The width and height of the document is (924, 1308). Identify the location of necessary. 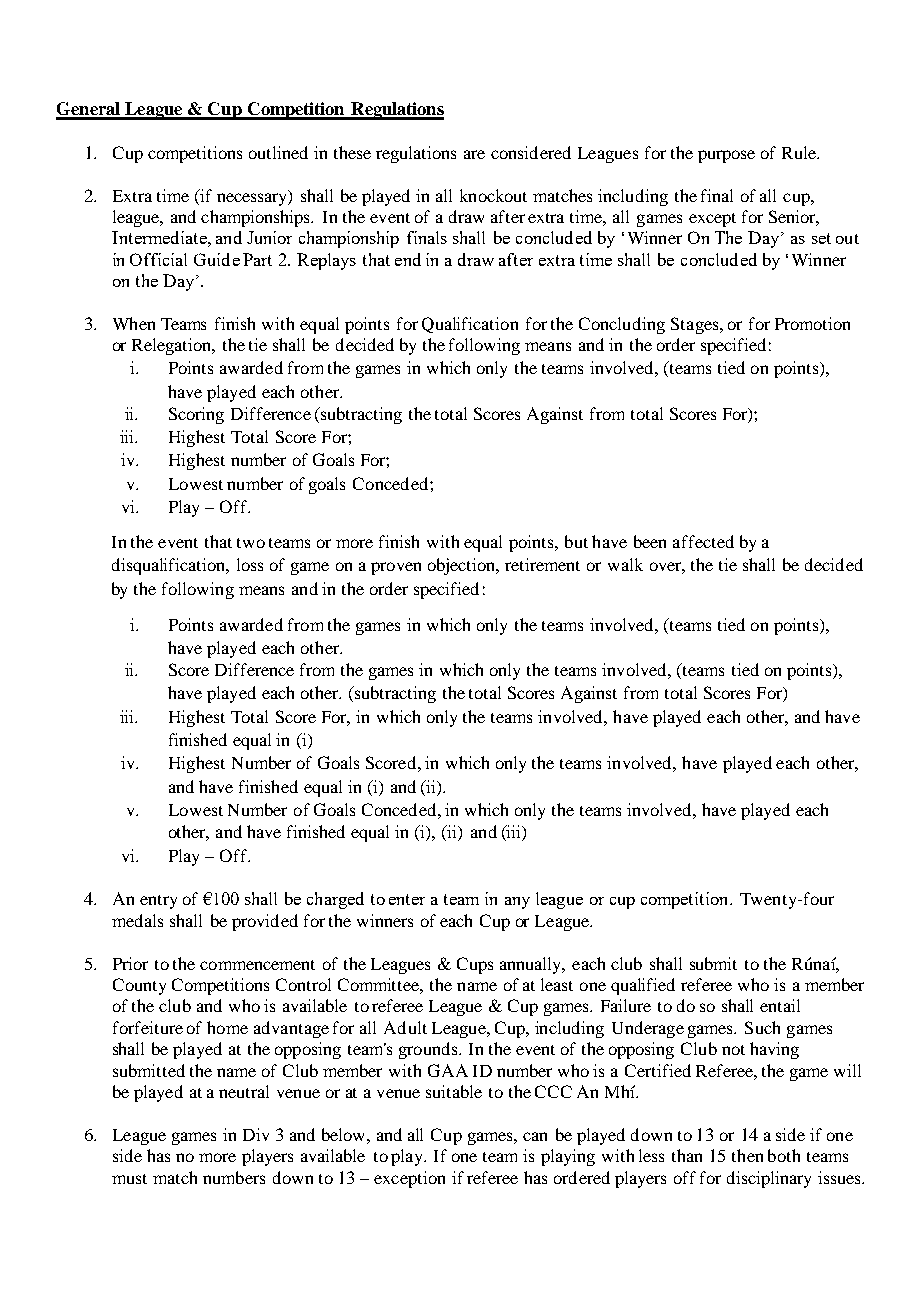
(253, 199).
